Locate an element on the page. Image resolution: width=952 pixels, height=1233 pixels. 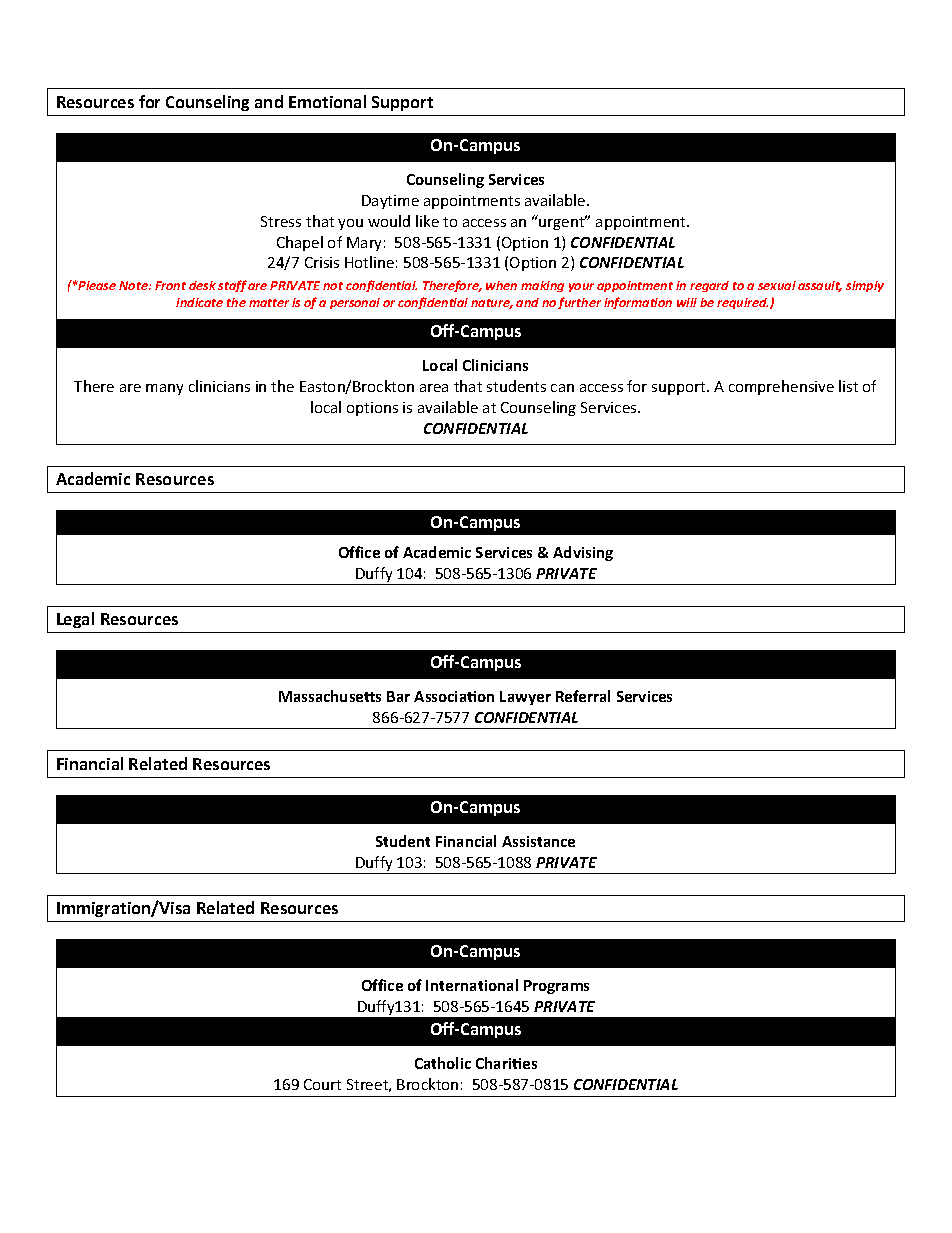
sexual is located at coordinates (777, 285).
